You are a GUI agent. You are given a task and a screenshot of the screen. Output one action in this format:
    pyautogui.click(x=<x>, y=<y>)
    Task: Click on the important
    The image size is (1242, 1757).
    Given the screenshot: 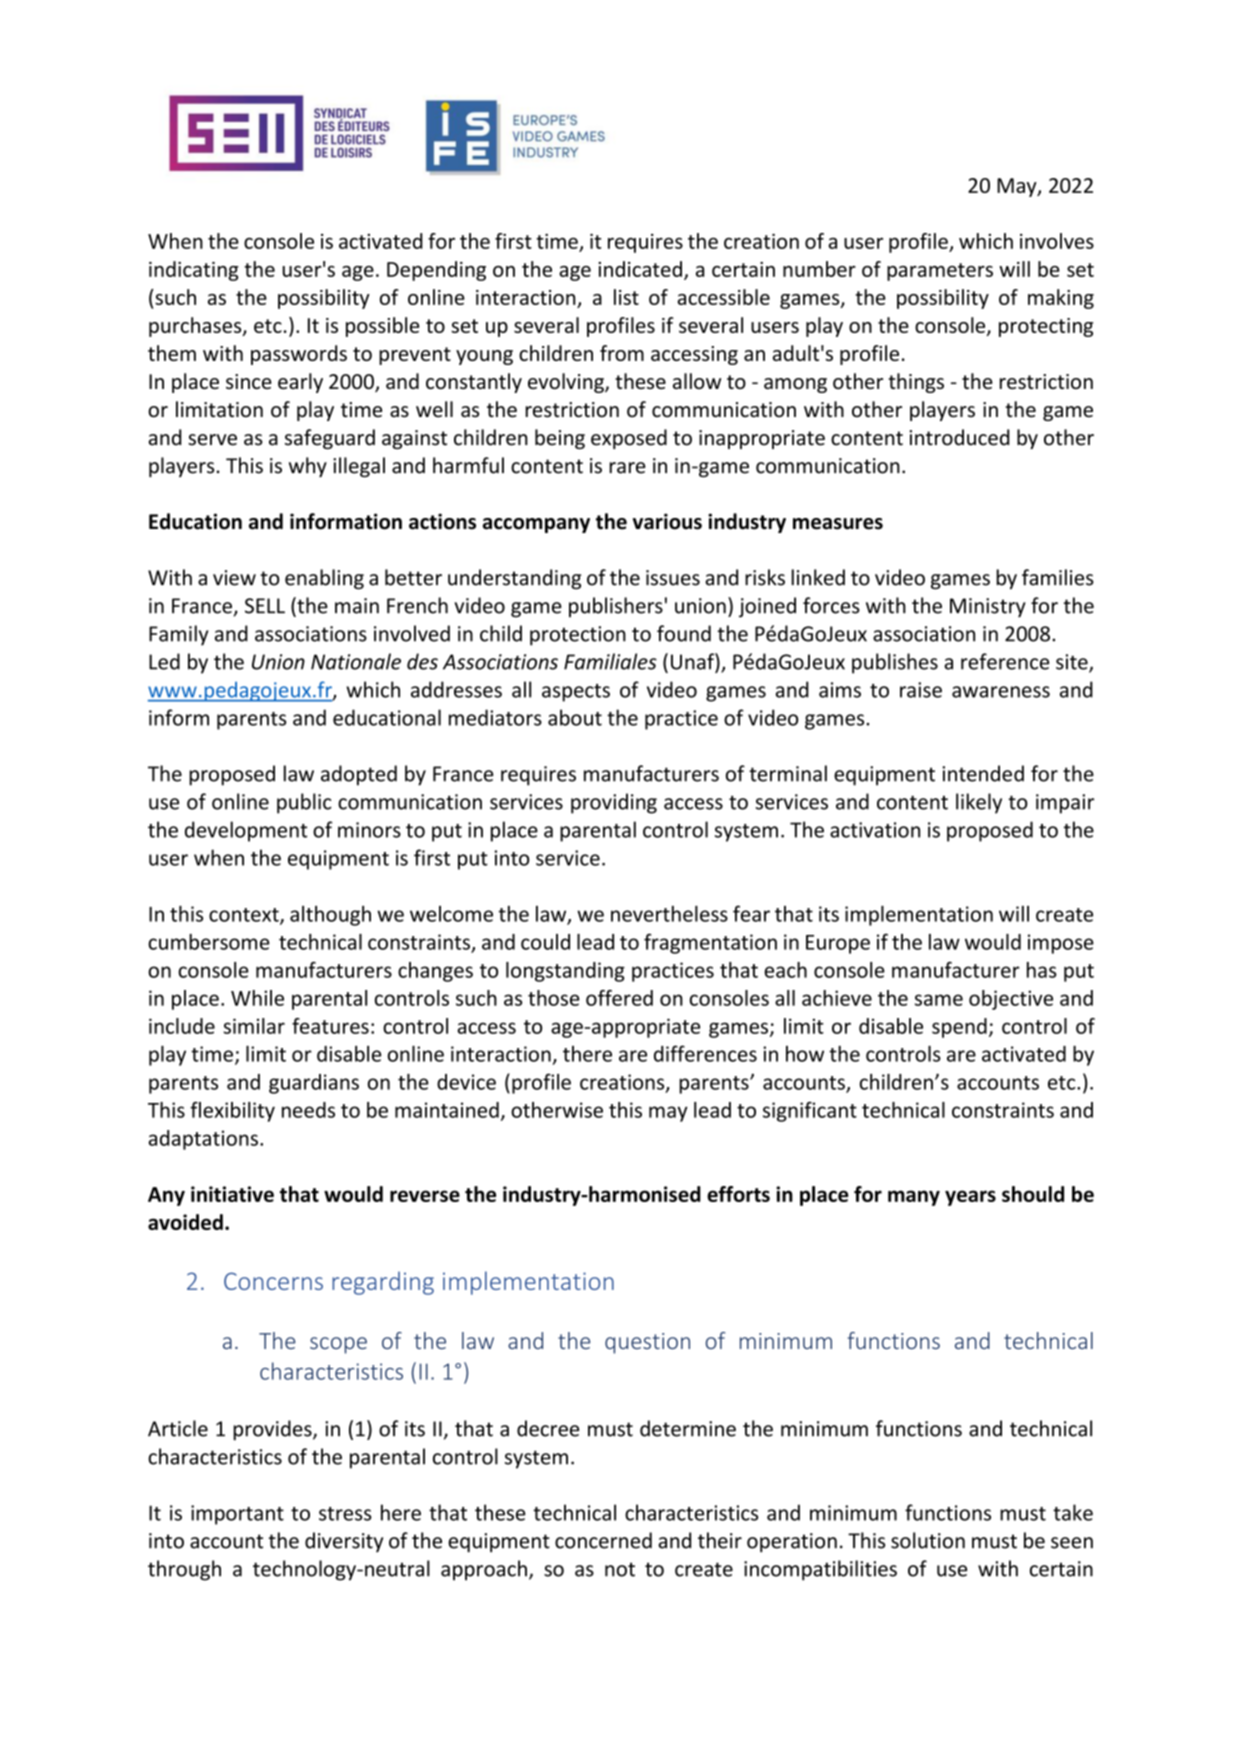 What is the action you would take?
    pyautogui.click(x=237, y=1515)
